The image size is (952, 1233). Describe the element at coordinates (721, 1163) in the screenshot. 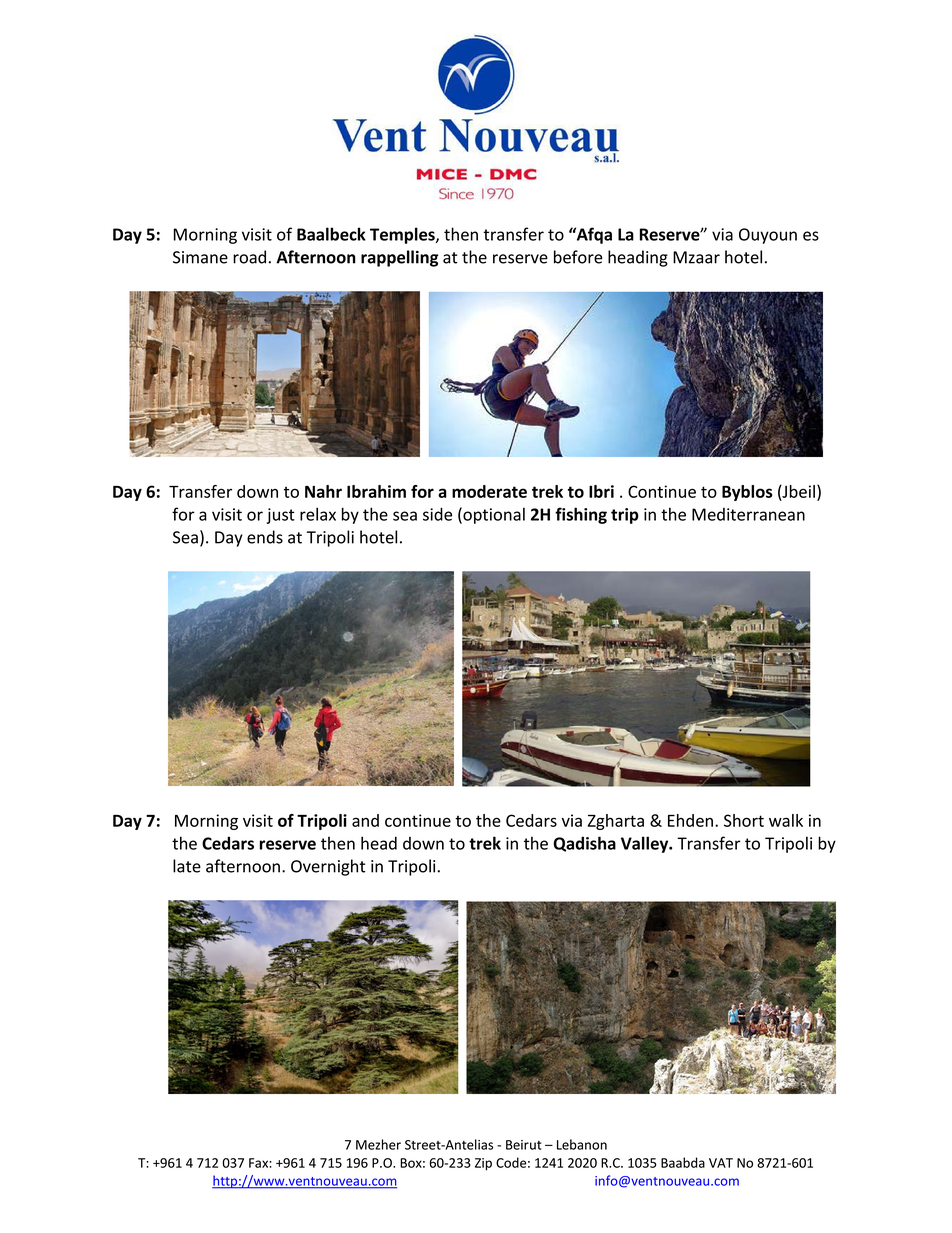

I see `VAT` at that location.
